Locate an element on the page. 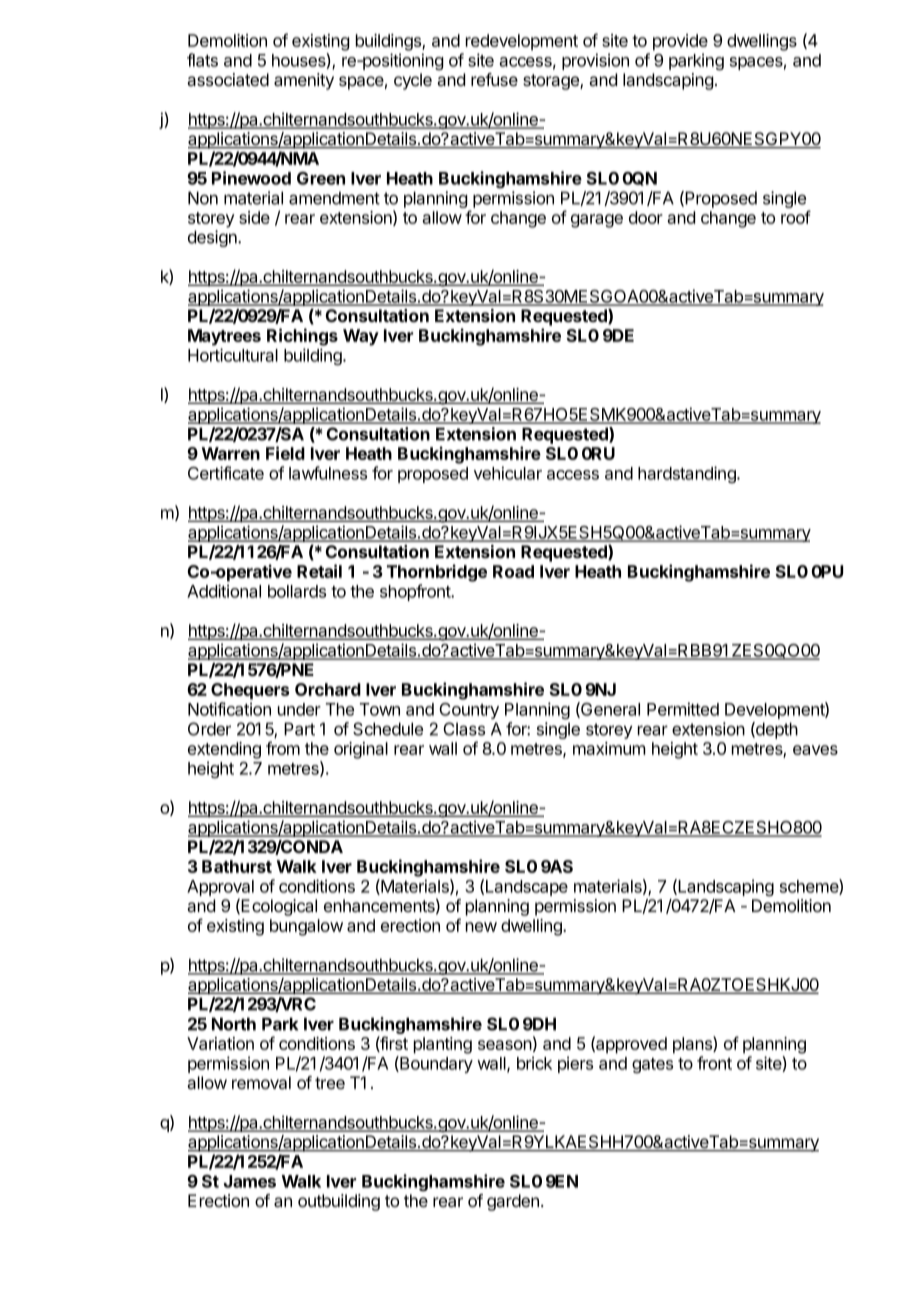 This image has width=924, height=1309. Road is located at coordinates (513, 571).
